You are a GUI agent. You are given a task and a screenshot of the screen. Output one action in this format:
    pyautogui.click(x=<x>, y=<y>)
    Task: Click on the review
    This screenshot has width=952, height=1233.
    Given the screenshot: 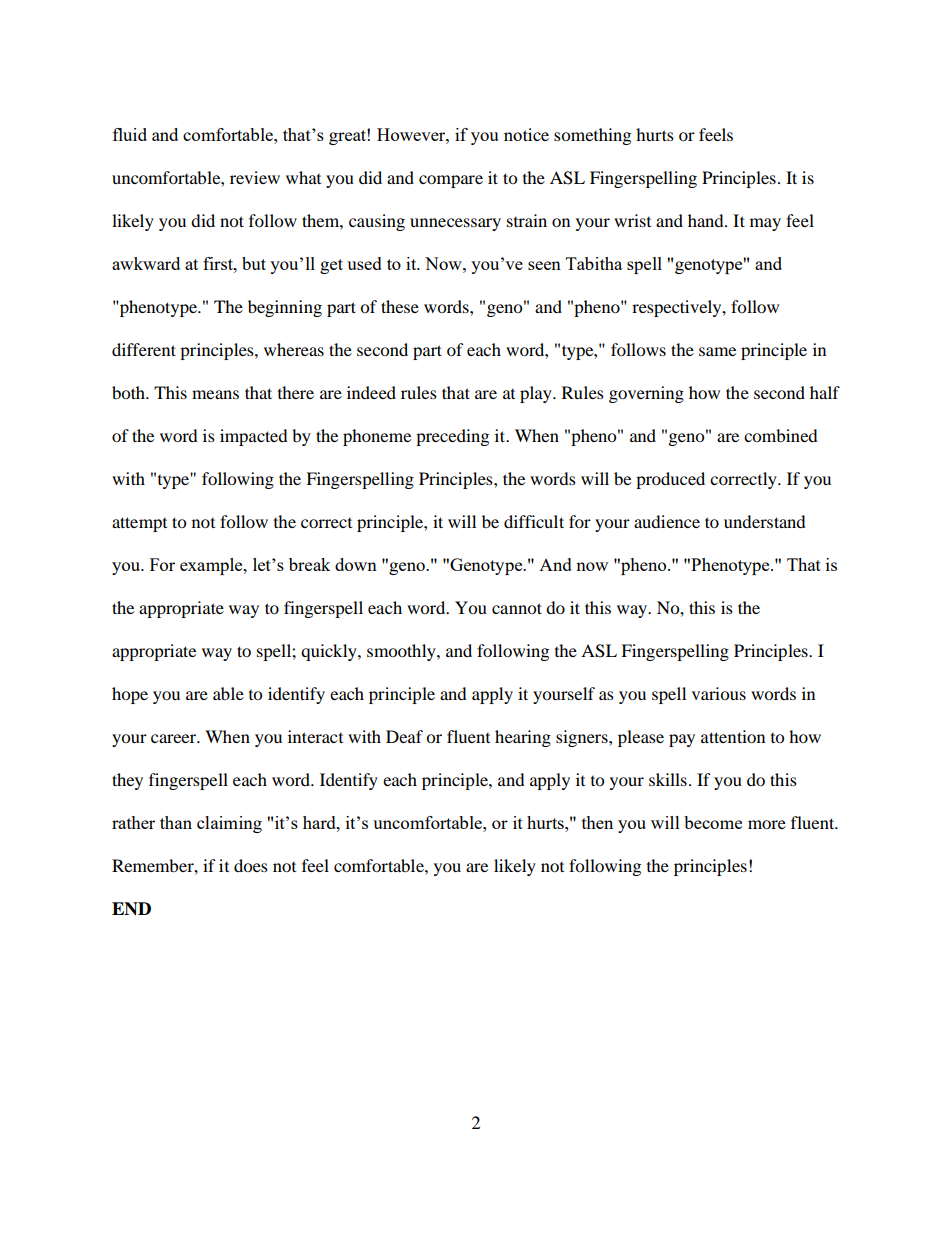 What is the action you would take?
    pyautogui.click(x=255, y=177)
